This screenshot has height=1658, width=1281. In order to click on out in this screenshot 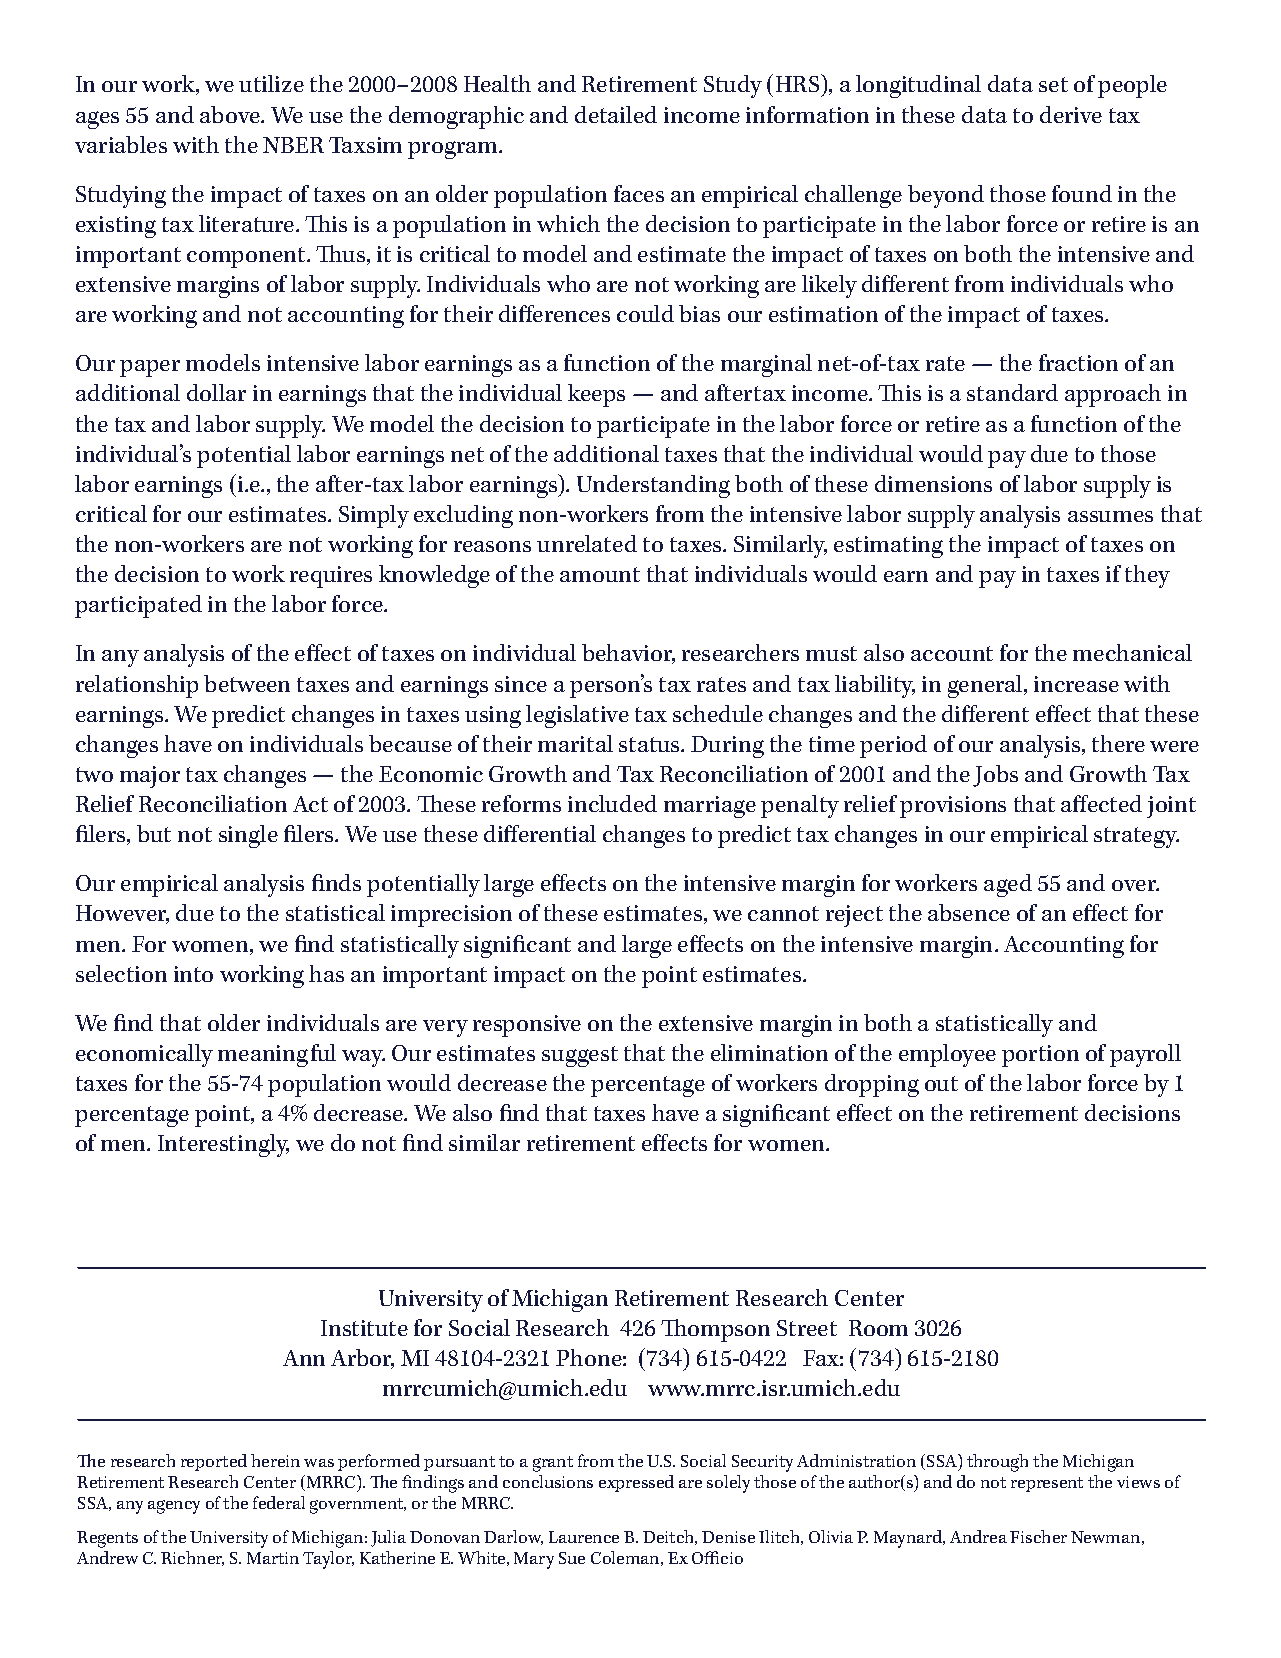, I will do `click(941, 1083)`.
